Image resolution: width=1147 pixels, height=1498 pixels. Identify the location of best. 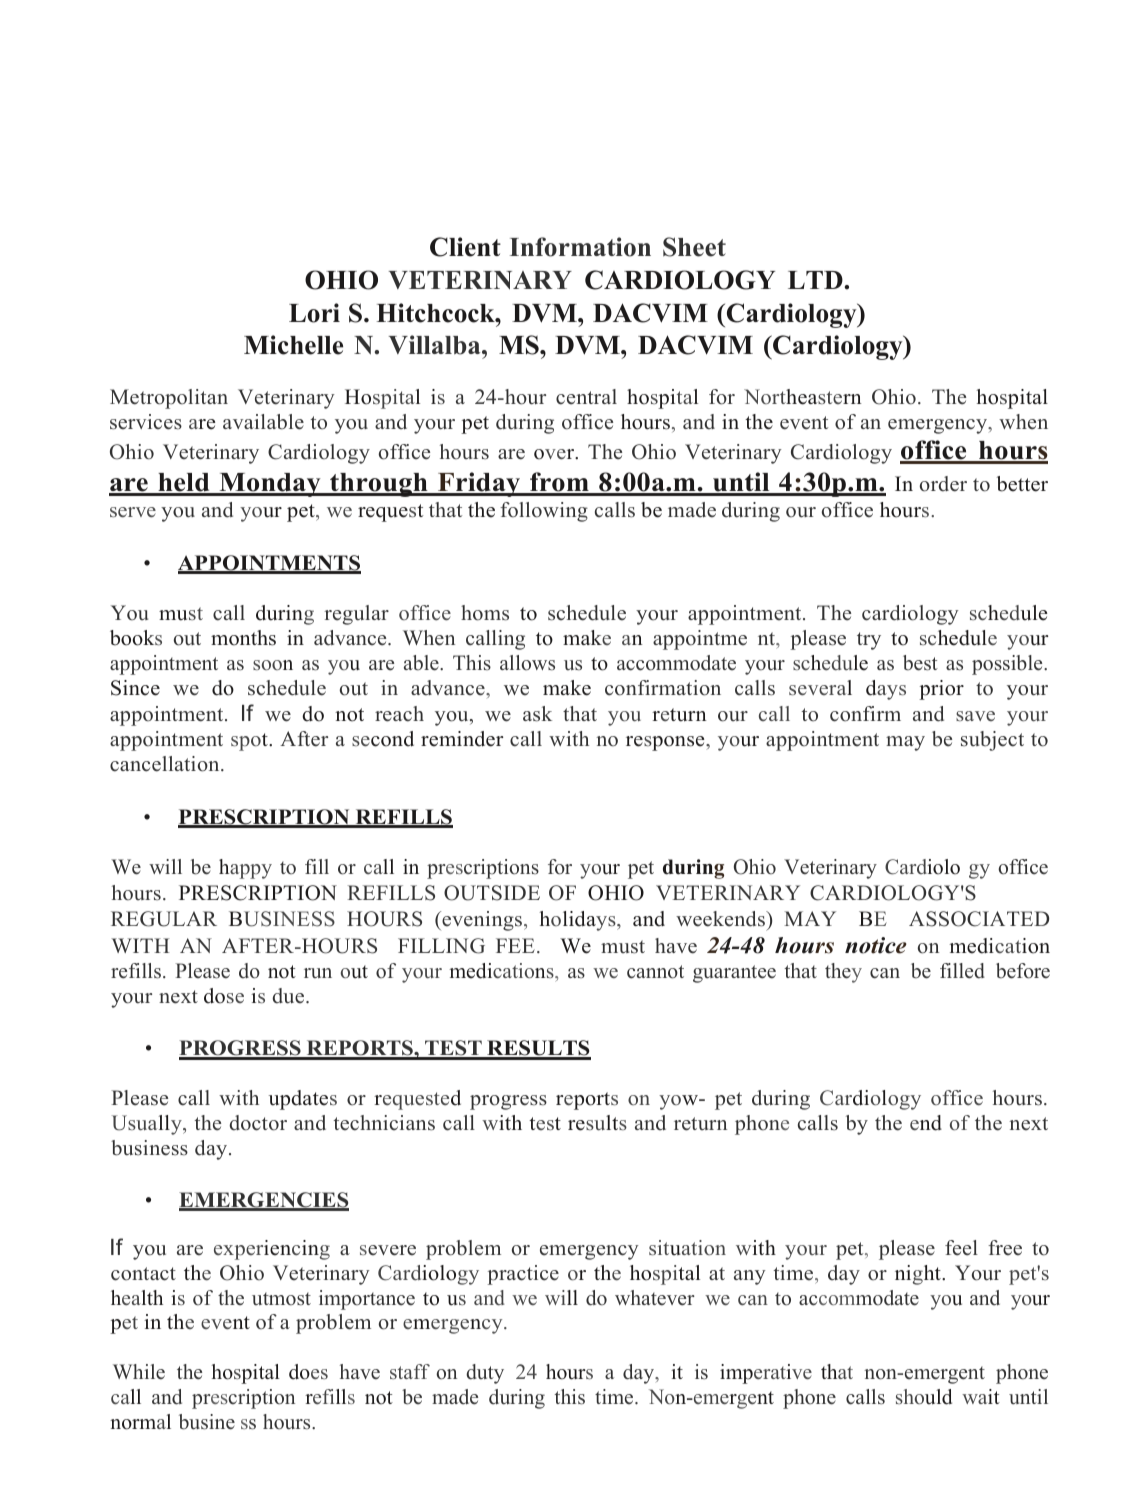
(920, 663).
